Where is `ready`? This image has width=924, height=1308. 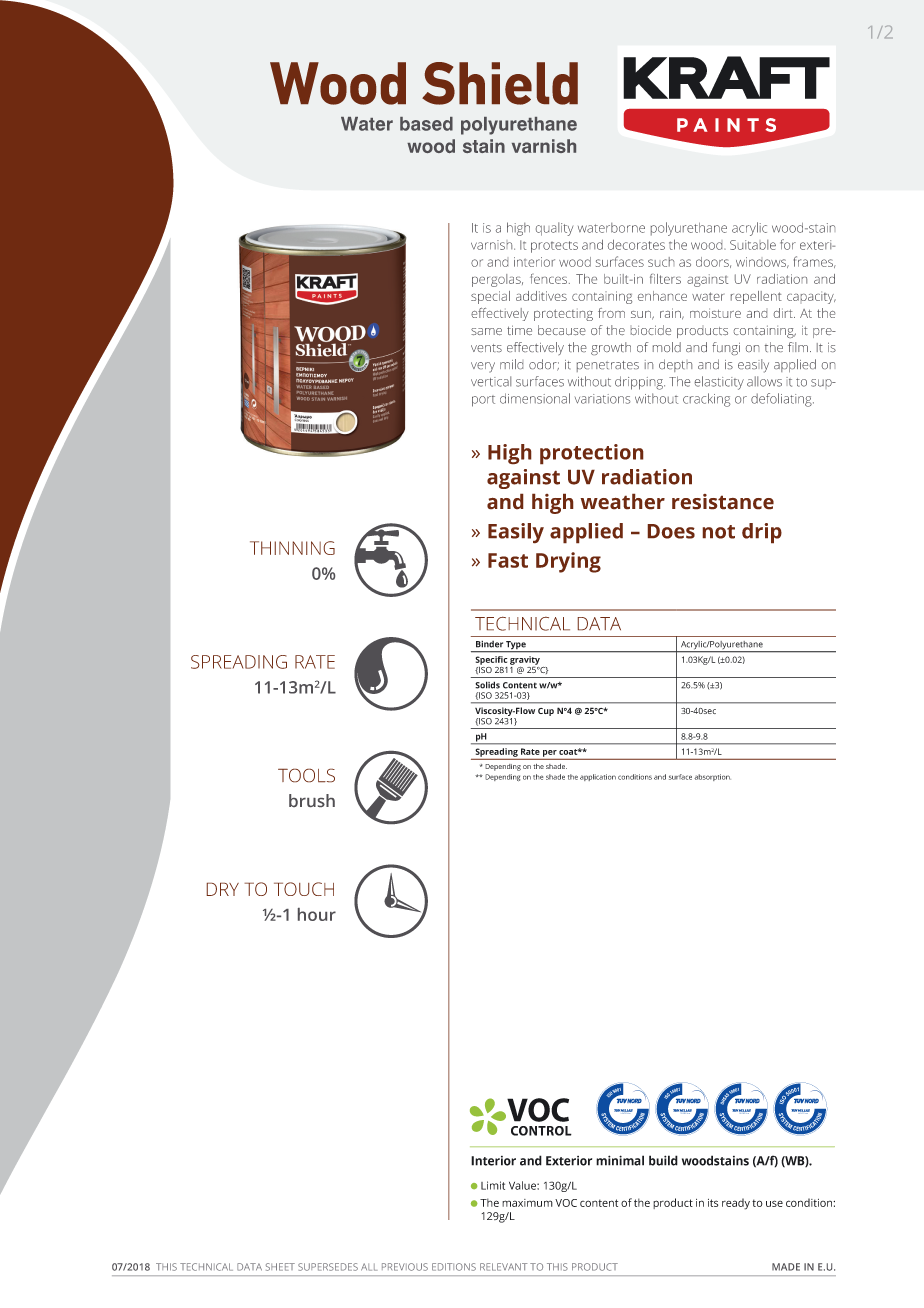
ready is located at coordinates (736, 1204).
